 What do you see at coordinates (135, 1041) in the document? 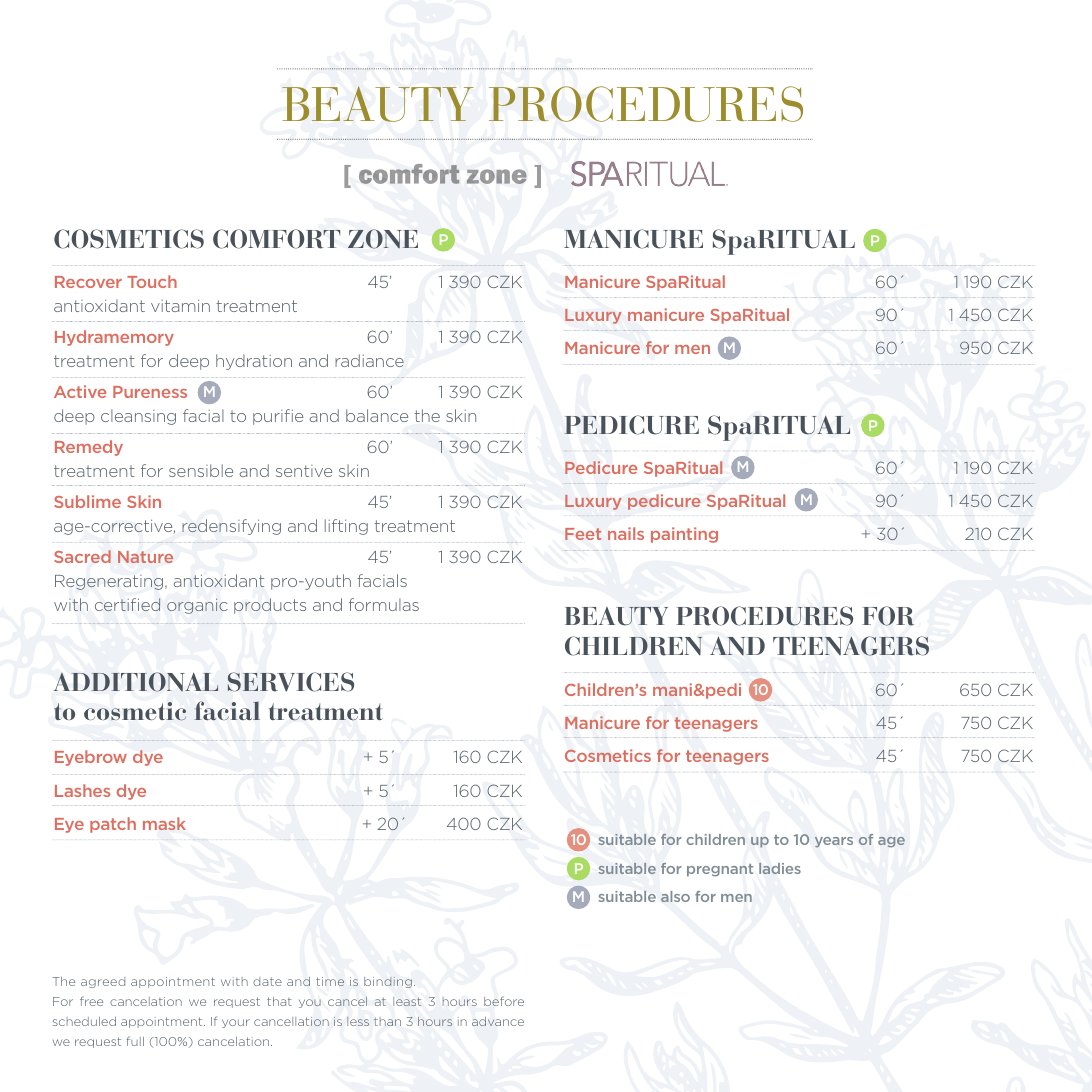
I see `full` at bounding box center [135, 1041].
